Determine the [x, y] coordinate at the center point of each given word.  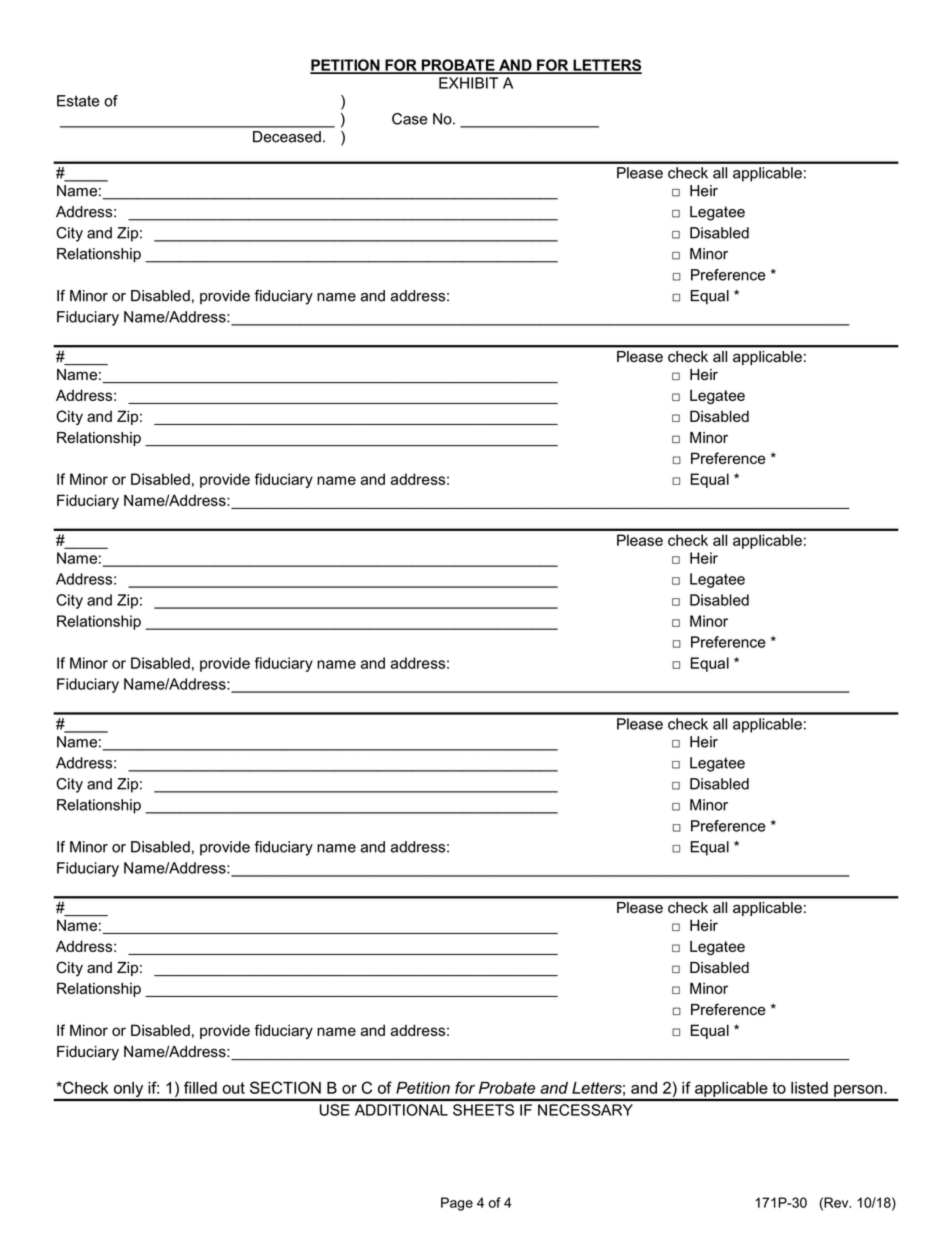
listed [809, 1088]
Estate [78, 101]
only [128, 1091]
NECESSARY [585, 1110]
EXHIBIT [468, 83]
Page [457, 1204]
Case [410, 119]
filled [200, 1087]
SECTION [285, 1087]
